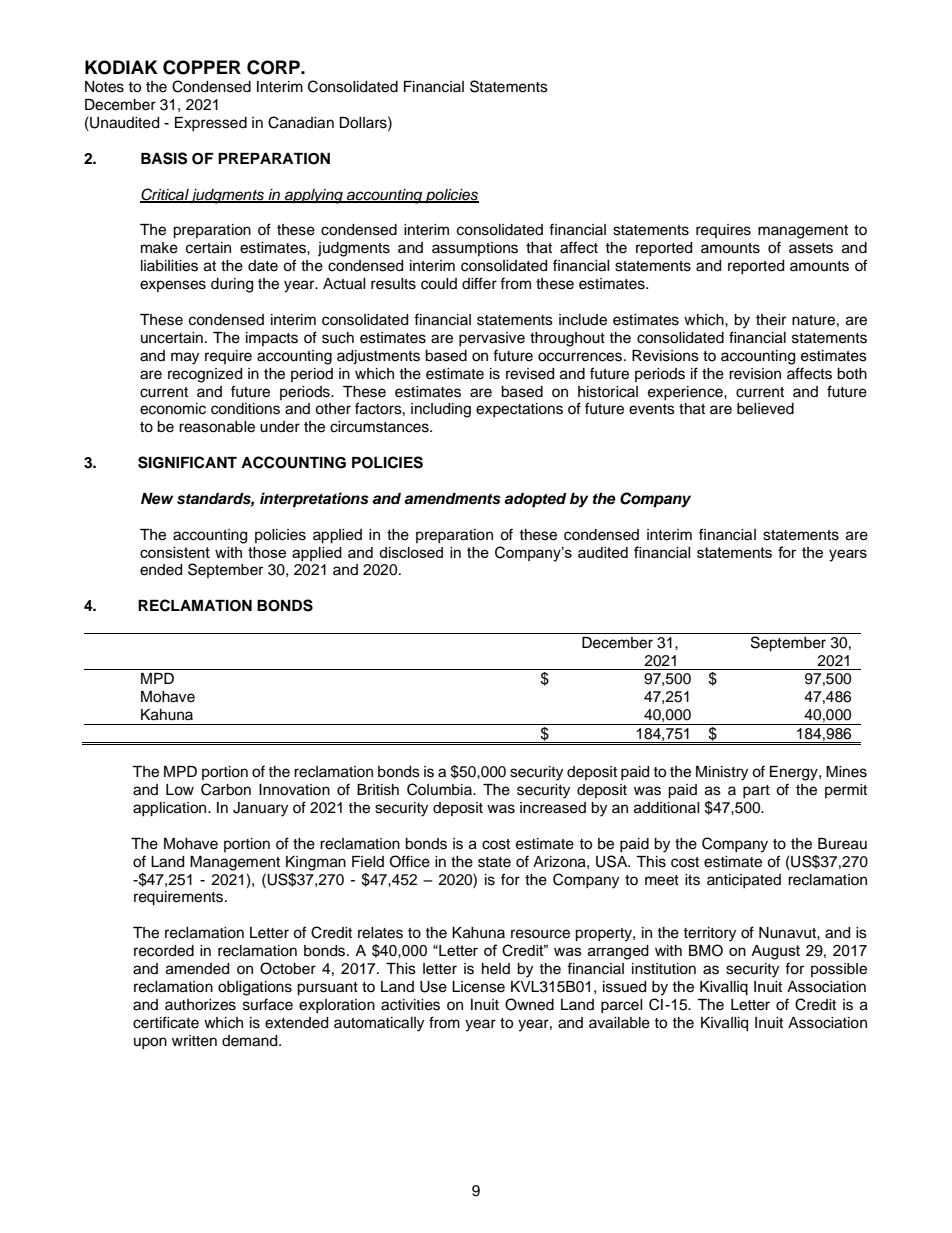  I want to click on Canadian, so click(301, 122).
